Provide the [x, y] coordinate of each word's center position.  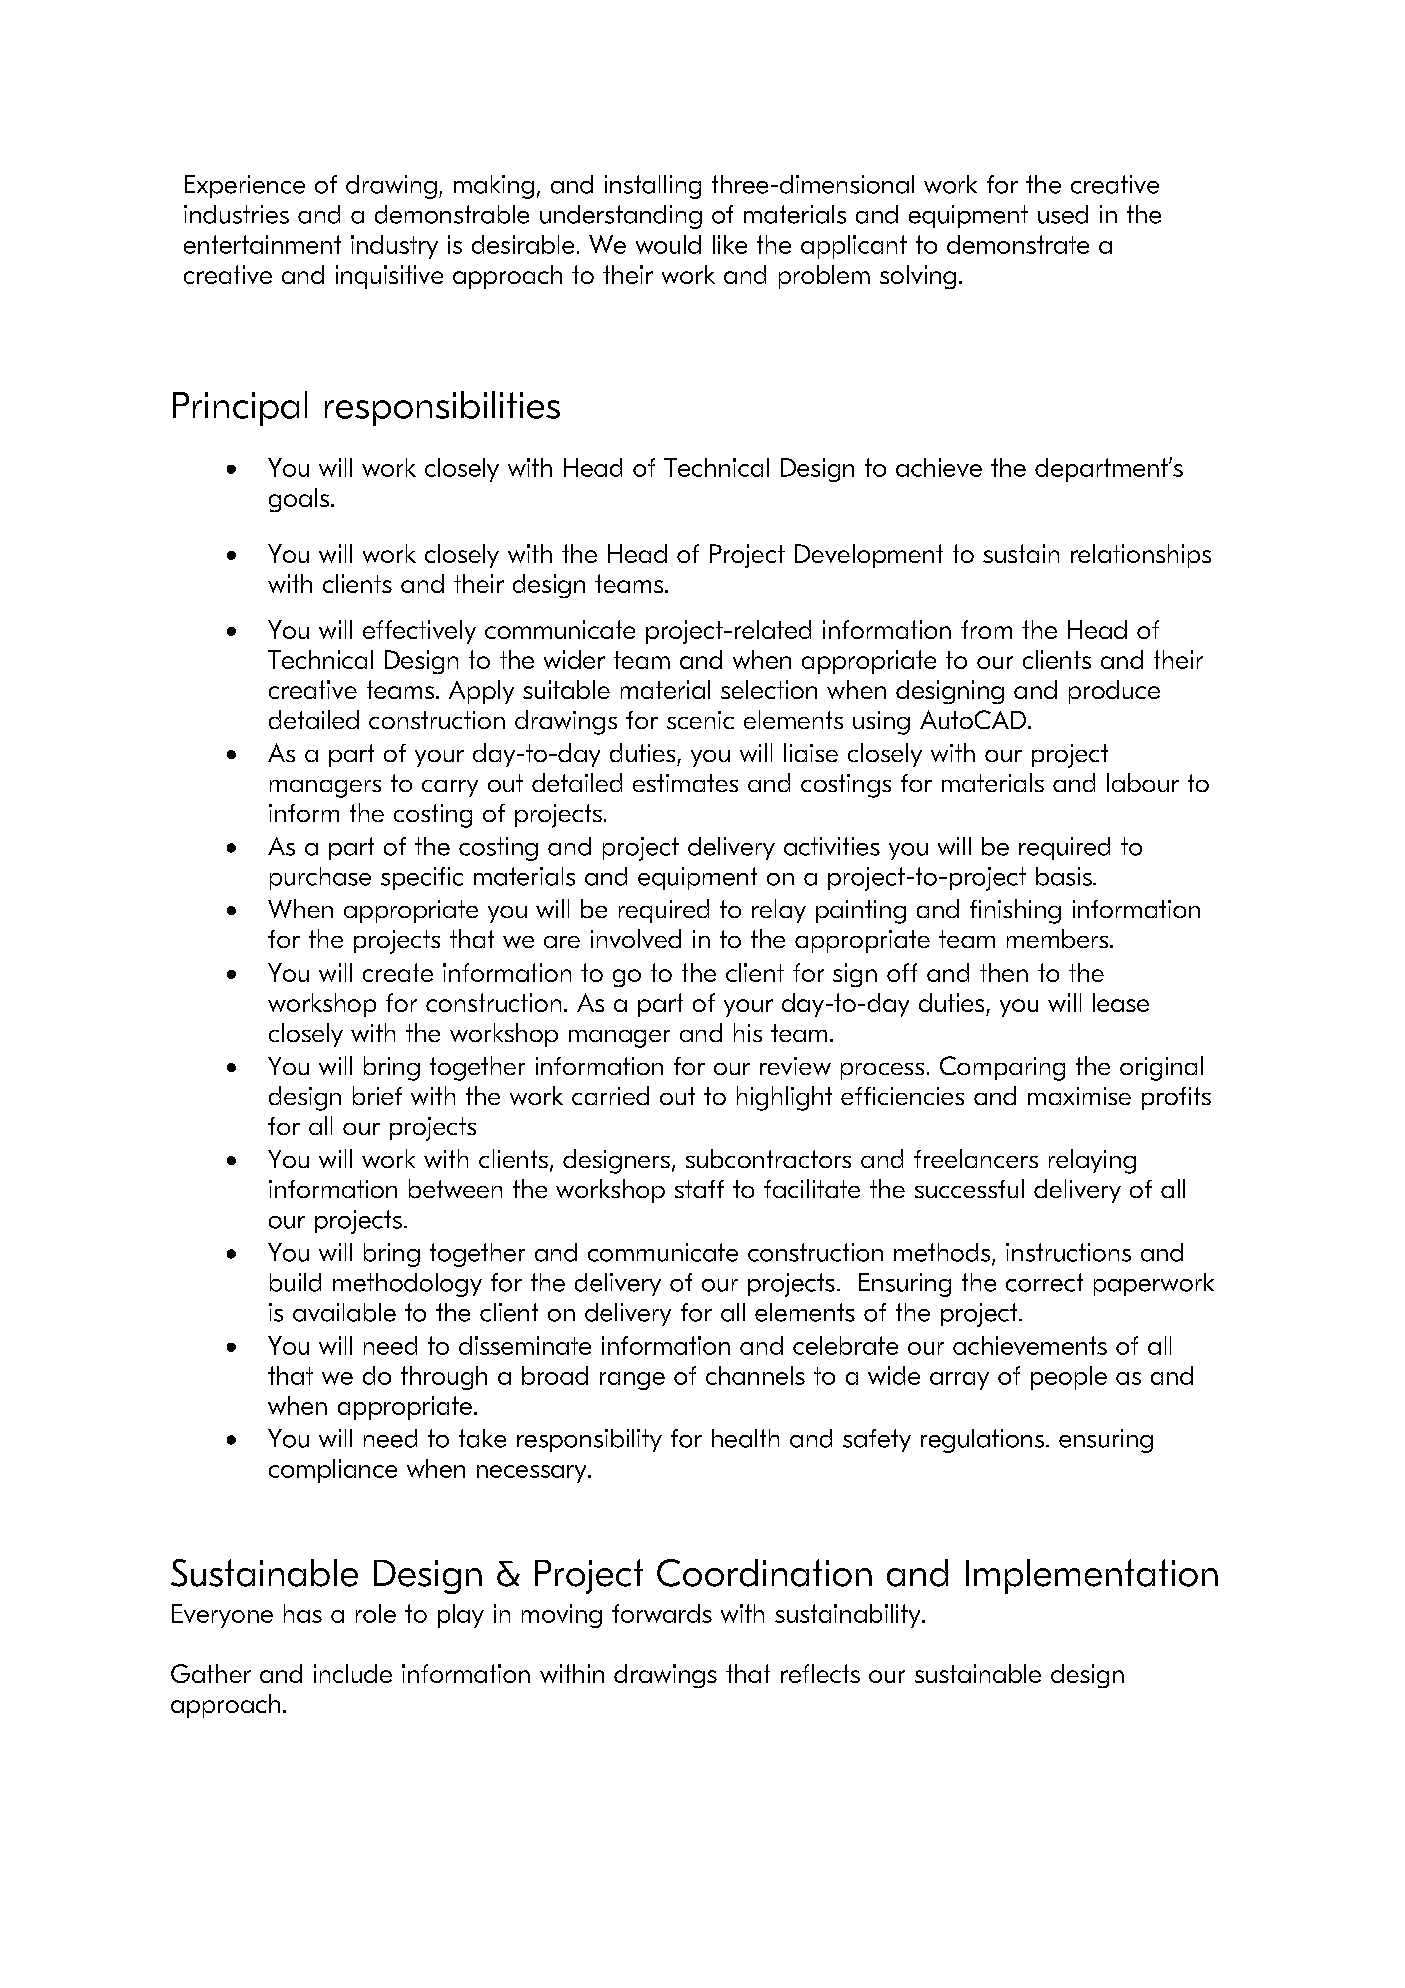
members [1059, 938]
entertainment [262, 244]
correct [1044, 1282]
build [295, 1282]
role [376, 1613]
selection [769, 689]
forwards [662, 1613]
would [668, 244]
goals [299, 500]
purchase [320, 878]
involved [636, 938]
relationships [1141, 556]
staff [699, 1189]
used [1063, 214]
